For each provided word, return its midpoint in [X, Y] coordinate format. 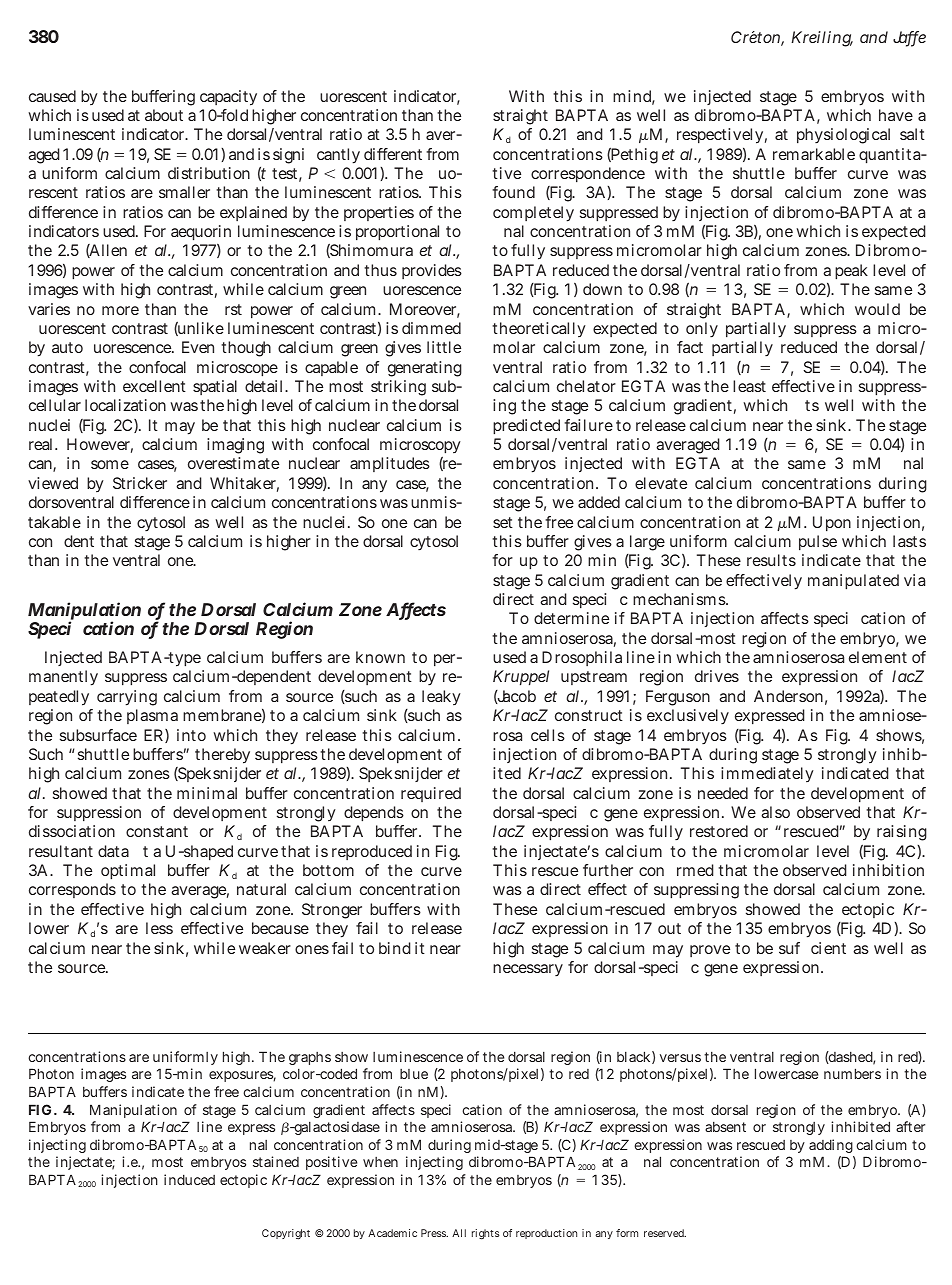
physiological [843, 136]
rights [486, 1234]
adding [831, 1146]
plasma [152, 716]
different [393, 154]
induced [189, 1179]
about [164, 115]
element [878, 657]
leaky [441, 697]
